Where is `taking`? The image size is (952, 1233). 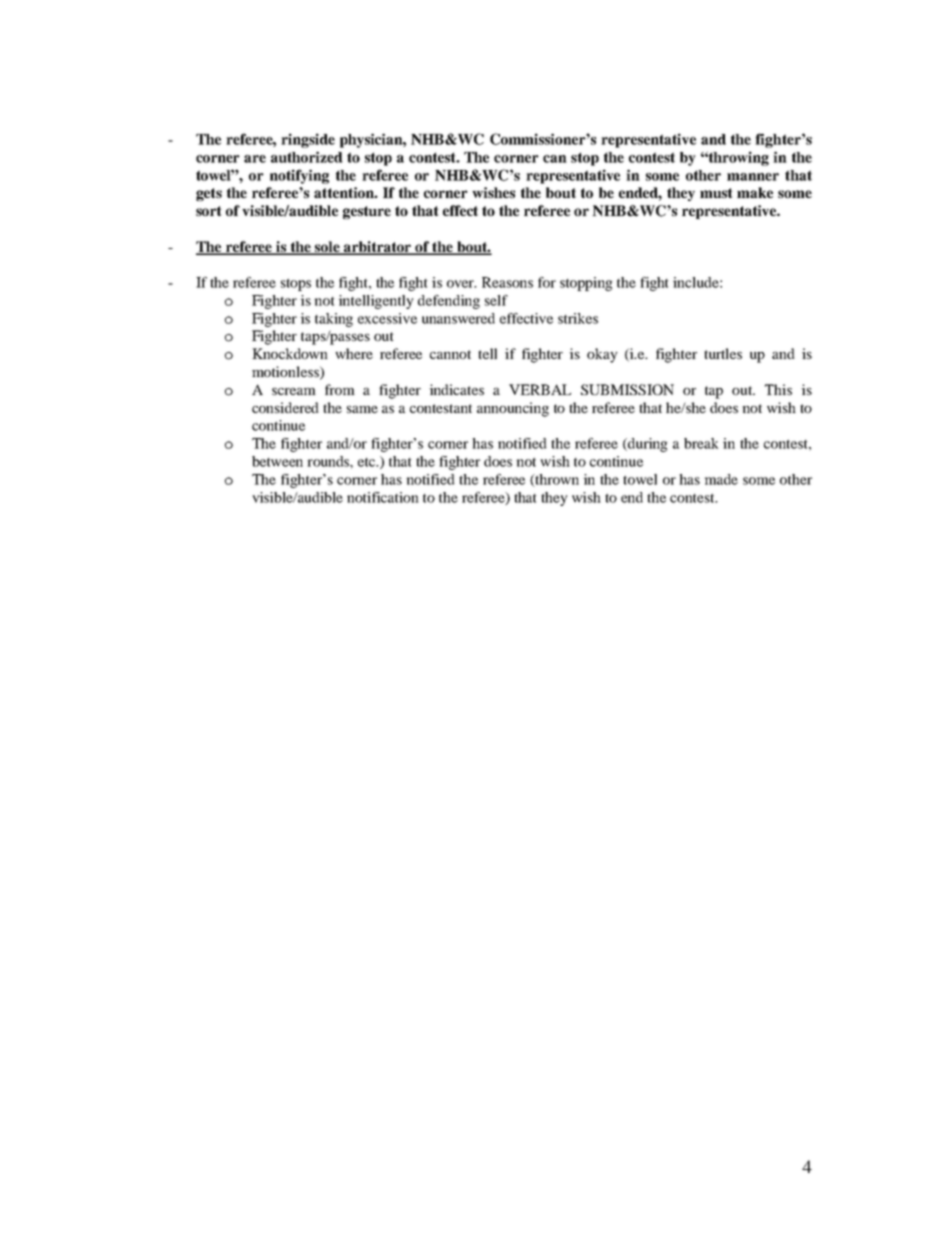
taking is located at coordinates (334, 320).
